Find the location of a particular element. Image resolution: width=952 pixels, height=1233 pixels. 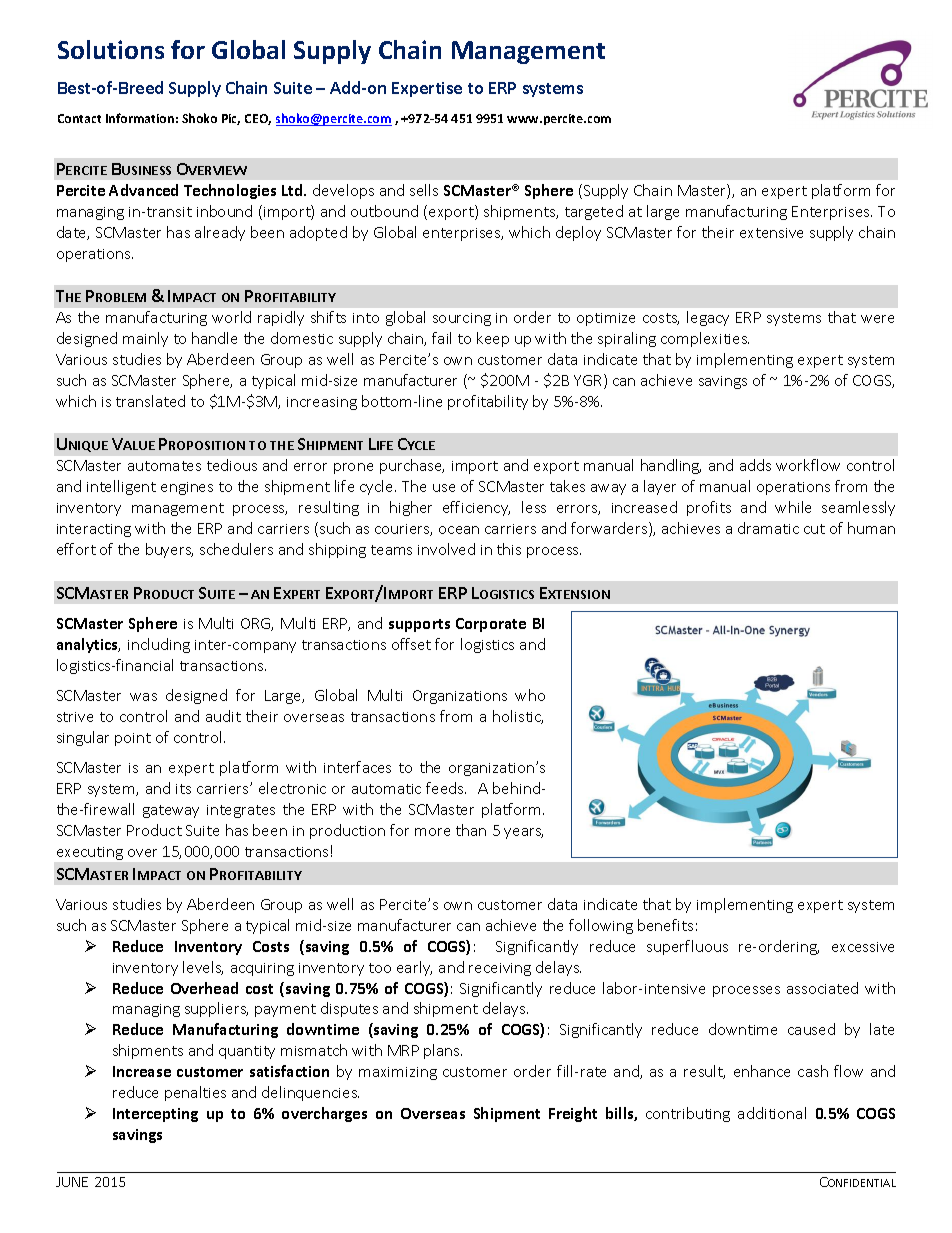

excessive is located at coordinates (863, 947).
